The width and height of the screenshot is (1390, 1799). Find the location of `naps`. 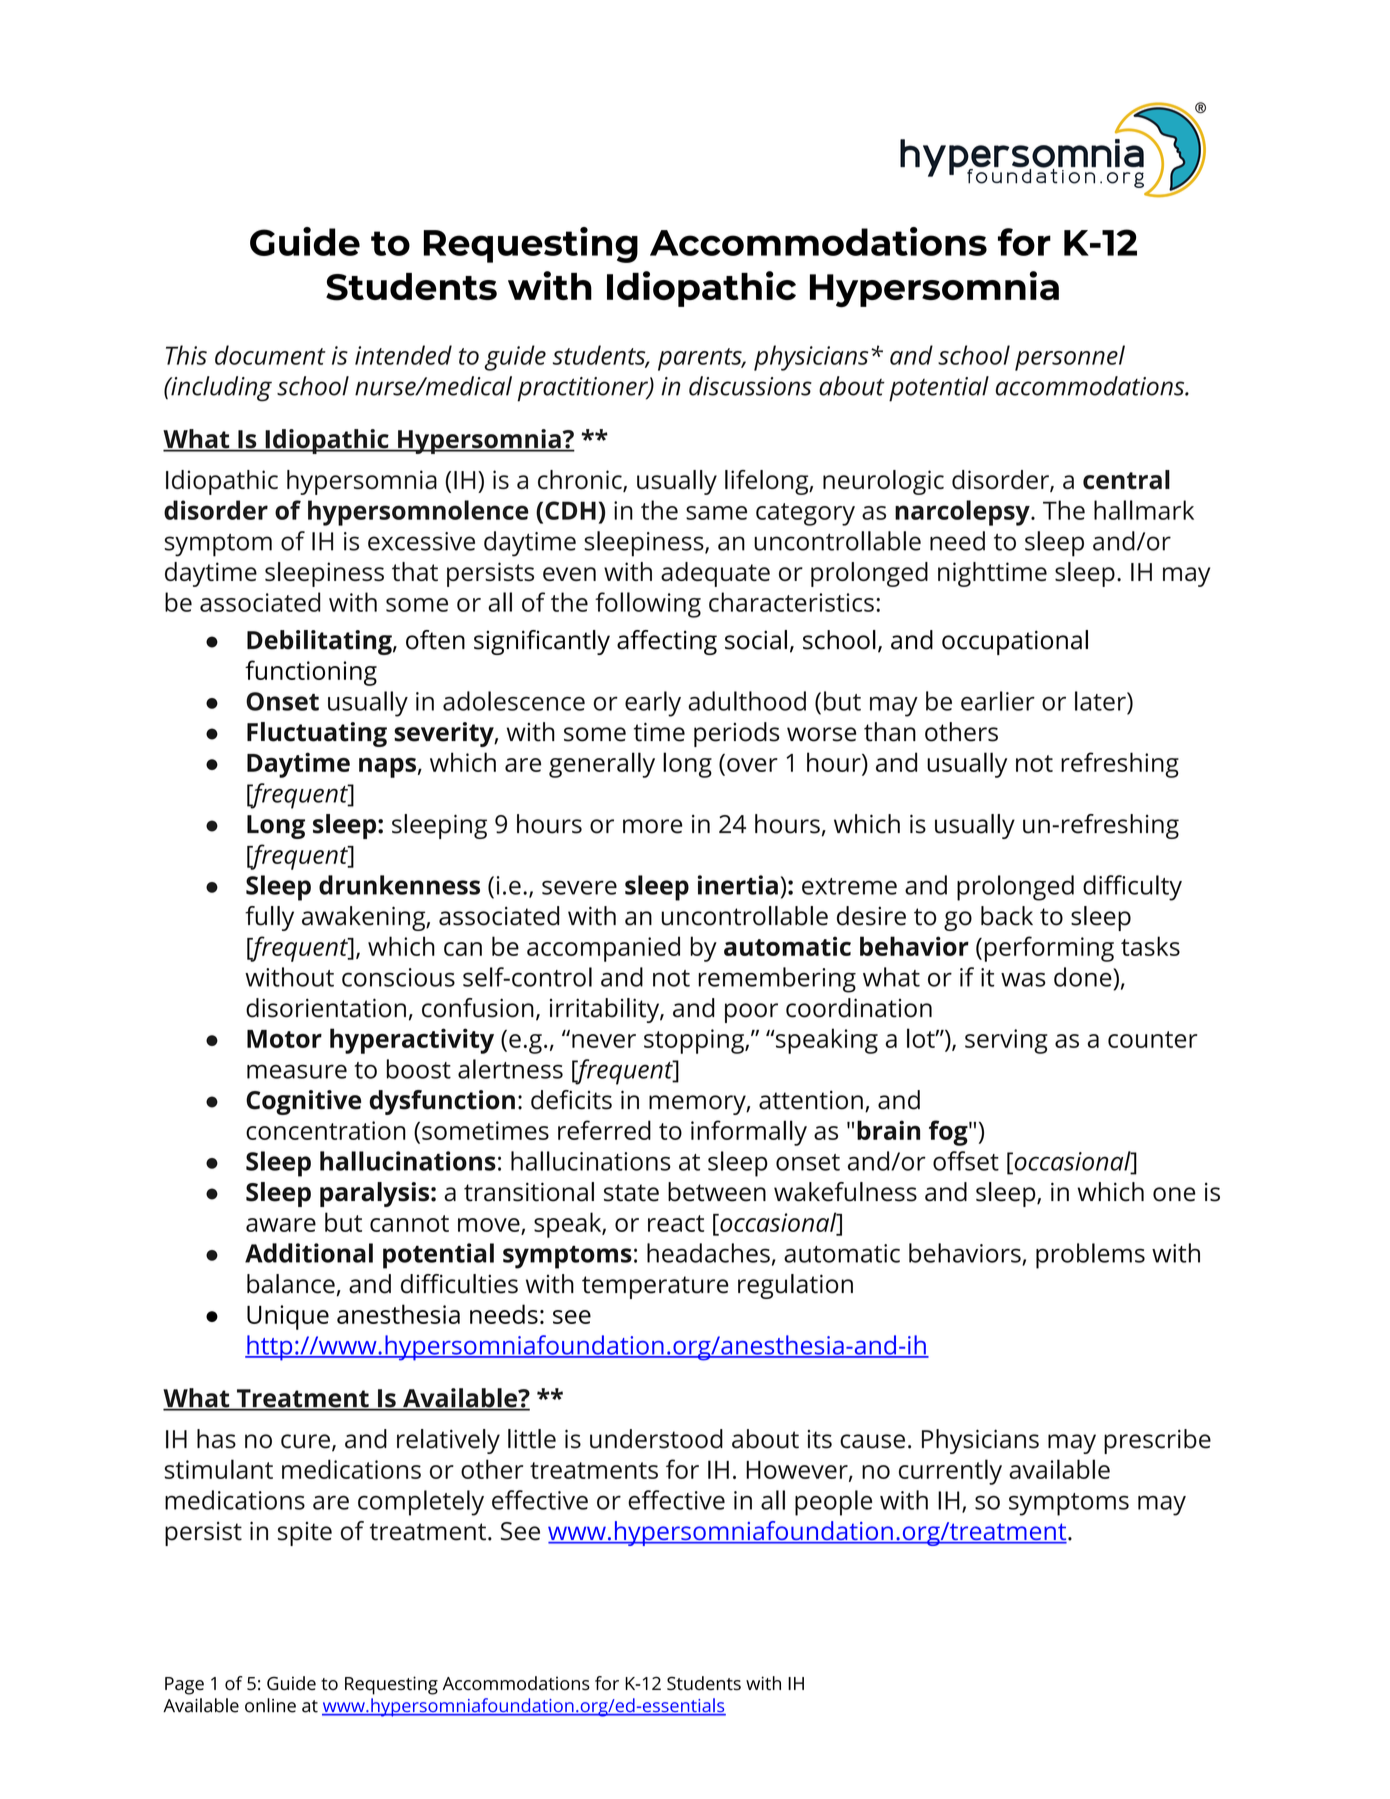

naps is located at coordinates (387, 768).
